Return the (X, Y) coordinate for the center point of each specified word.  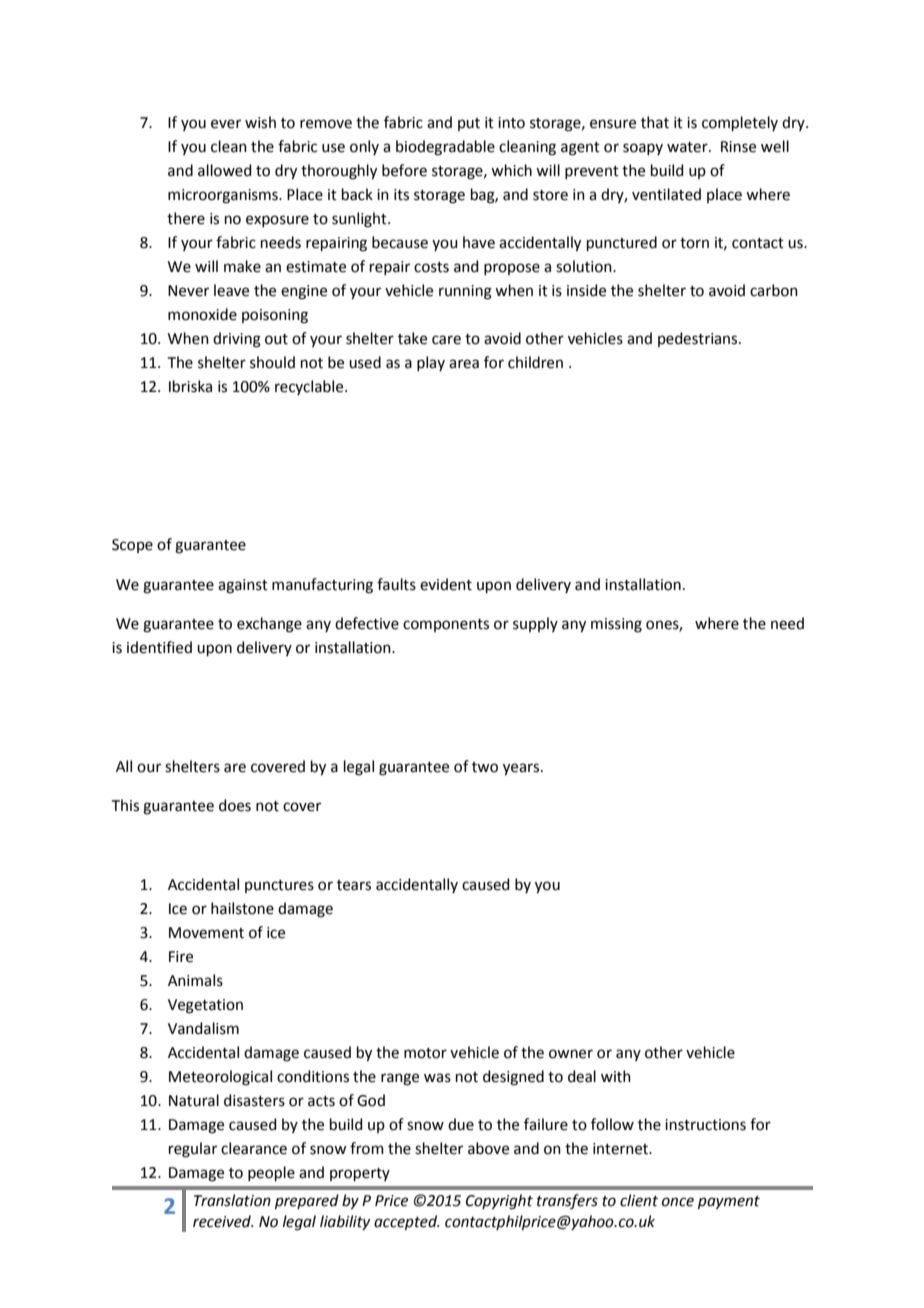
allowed (225, 170)
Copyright (499, 1202)
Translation (232, 1200)
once (678, 1202)
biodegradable (445, 148)
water (688, 147)
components (446, 625)
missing (616, 625)
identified (159, 647)
